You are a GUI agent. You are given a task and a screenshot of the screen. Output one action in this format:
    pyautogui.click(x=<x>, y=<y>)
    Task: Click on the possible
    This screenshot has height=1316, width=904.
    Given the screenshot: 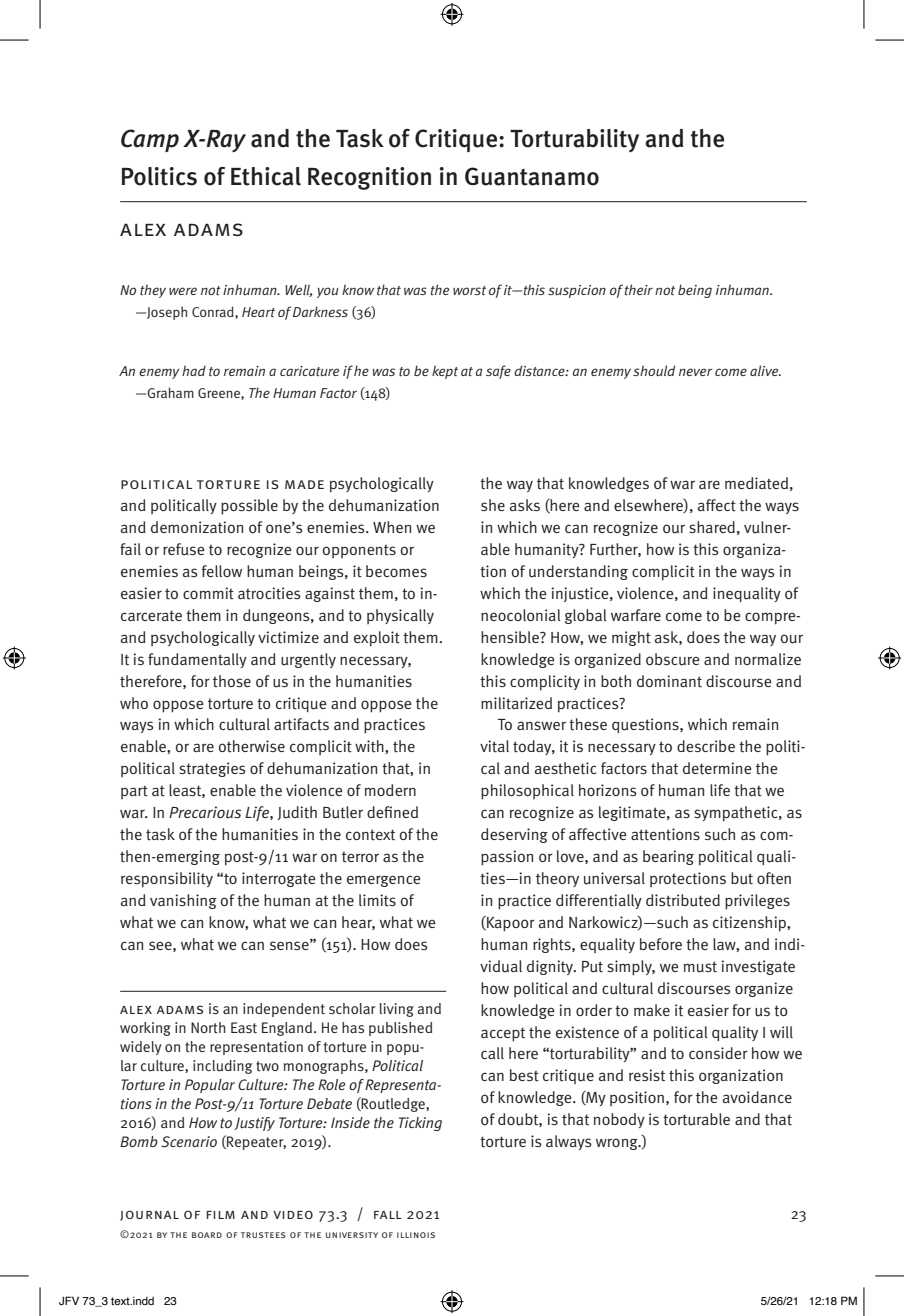 What is the action you would take?
    pyautogui.click(x=249, y=507)
